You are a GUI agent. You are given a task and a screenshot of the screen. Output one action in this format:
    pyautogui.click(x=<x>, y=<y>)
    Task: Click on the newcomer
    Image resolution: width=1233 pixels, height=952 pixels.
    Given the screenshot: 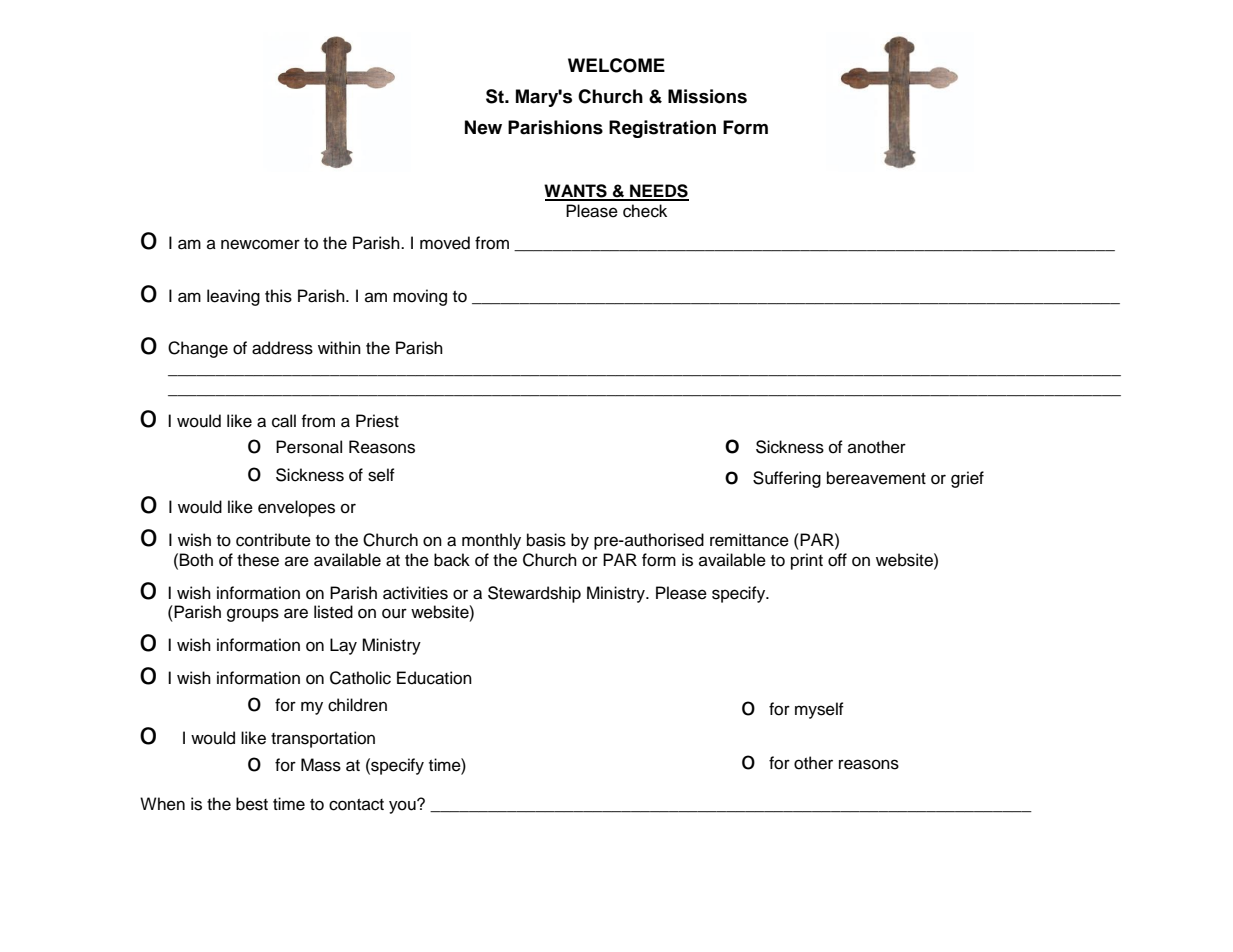 What is the action you would take?
    pyautogui.click(x=260, y=244)
